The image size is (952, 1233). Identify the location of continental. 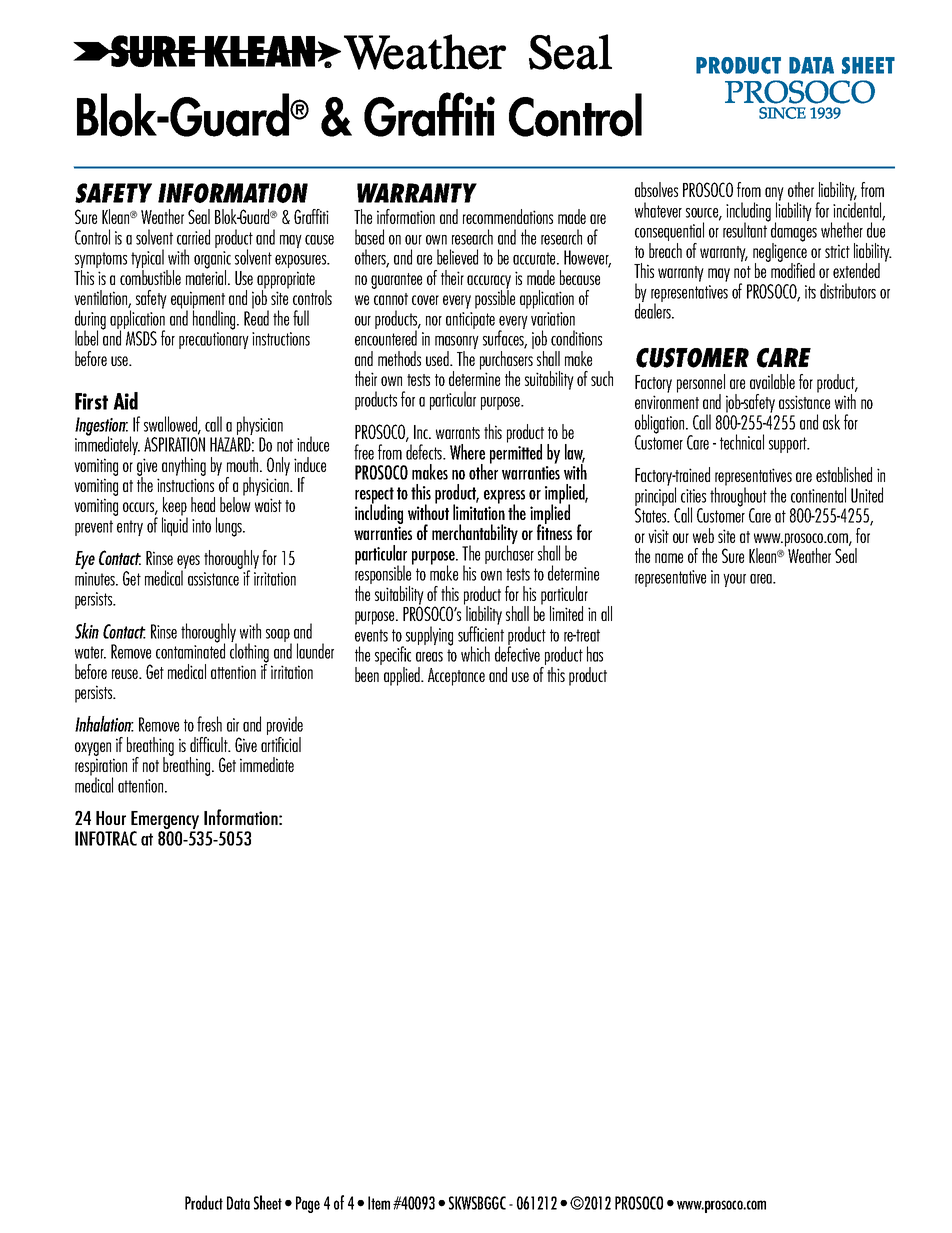
(818, 495).
